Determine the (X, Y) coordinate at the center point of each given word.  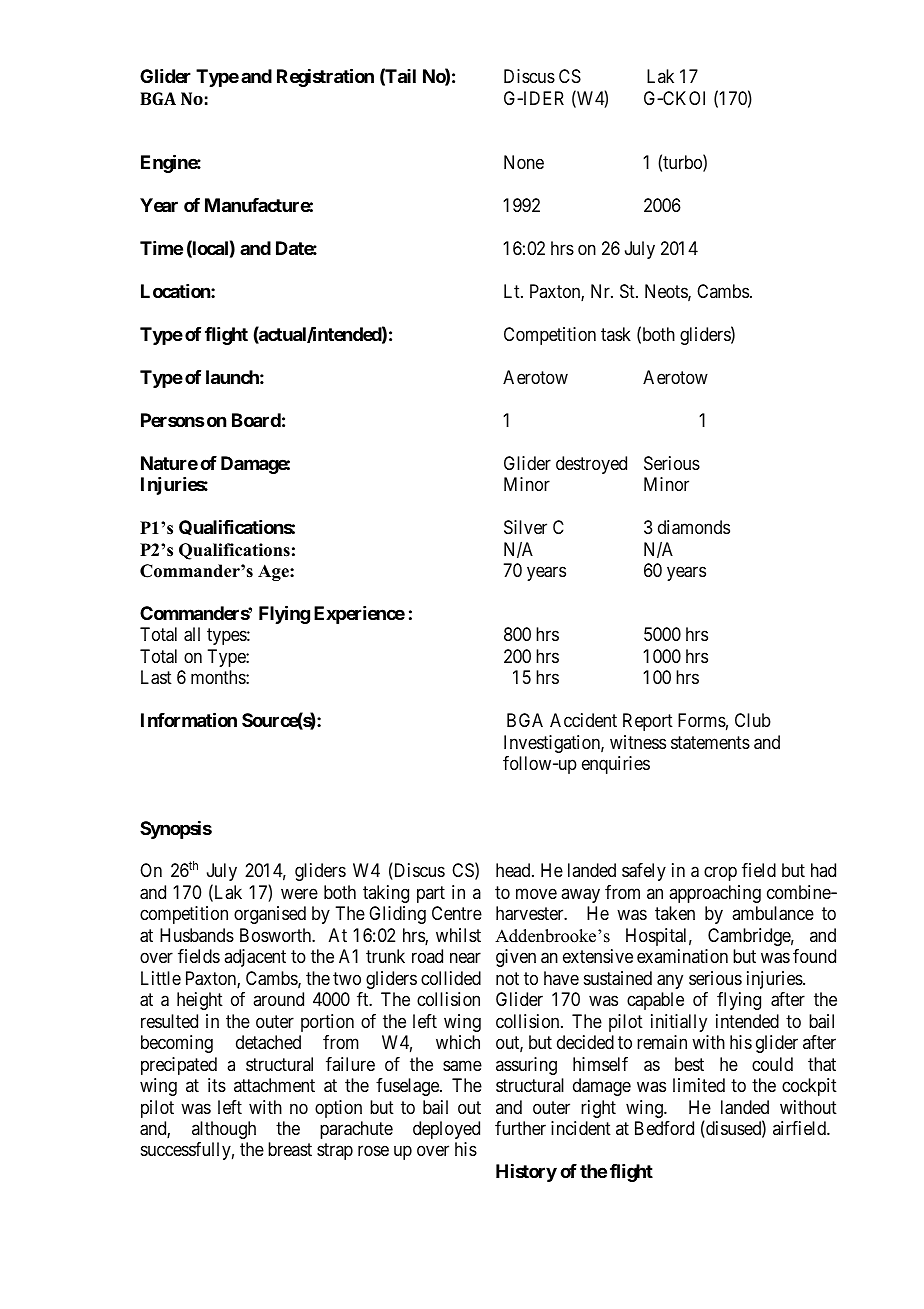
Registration (325, 77)
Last (156, 677)
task (616, 334)
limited (699, 1085)
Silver (525, 527)
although (224, 1130)
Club (753, 720)
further (520, 1128)
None (524, 162)
